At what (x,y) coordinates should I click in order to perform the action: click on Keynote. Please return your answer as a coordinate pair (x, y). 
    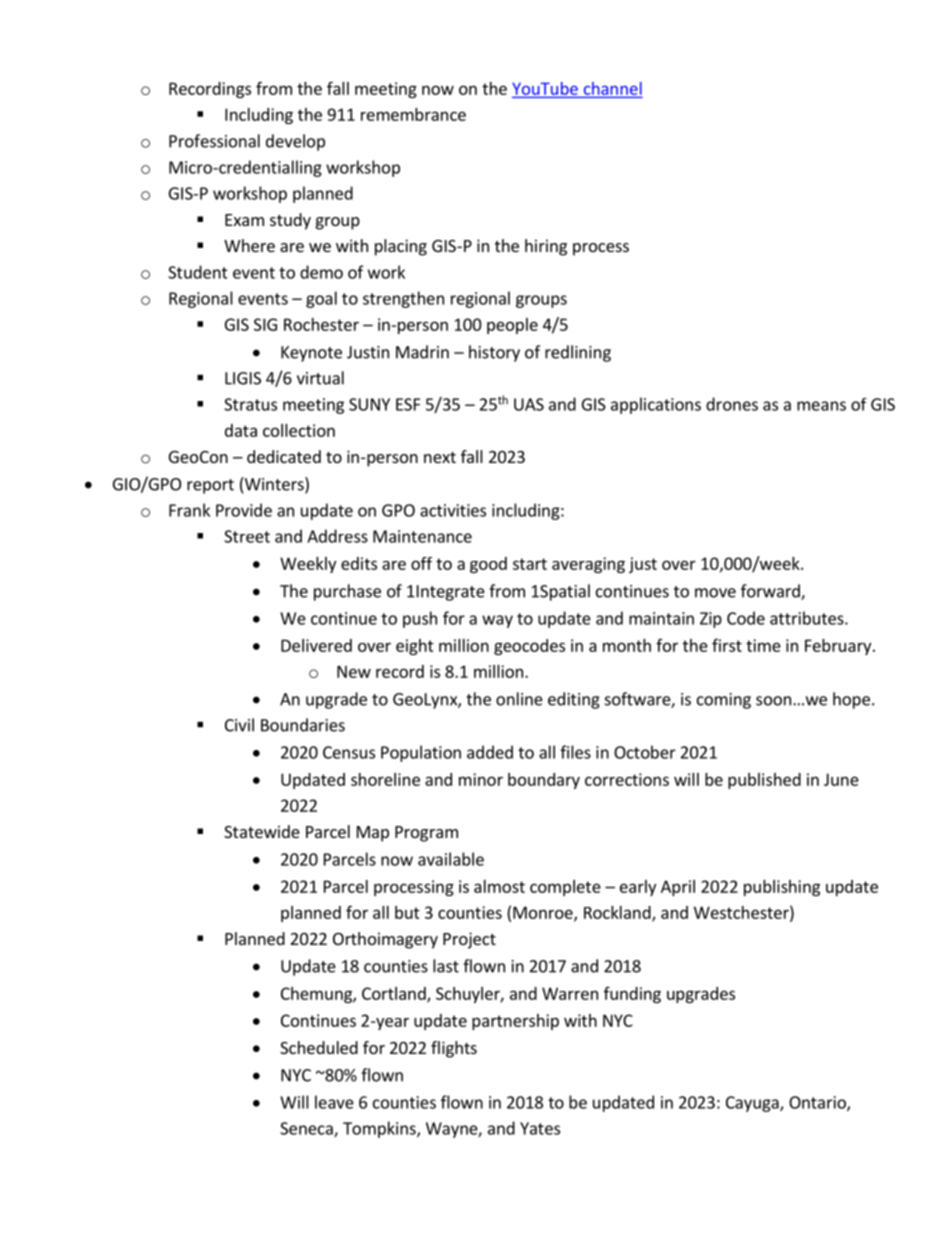
    Looking at the image, I should click on (311, 354).
